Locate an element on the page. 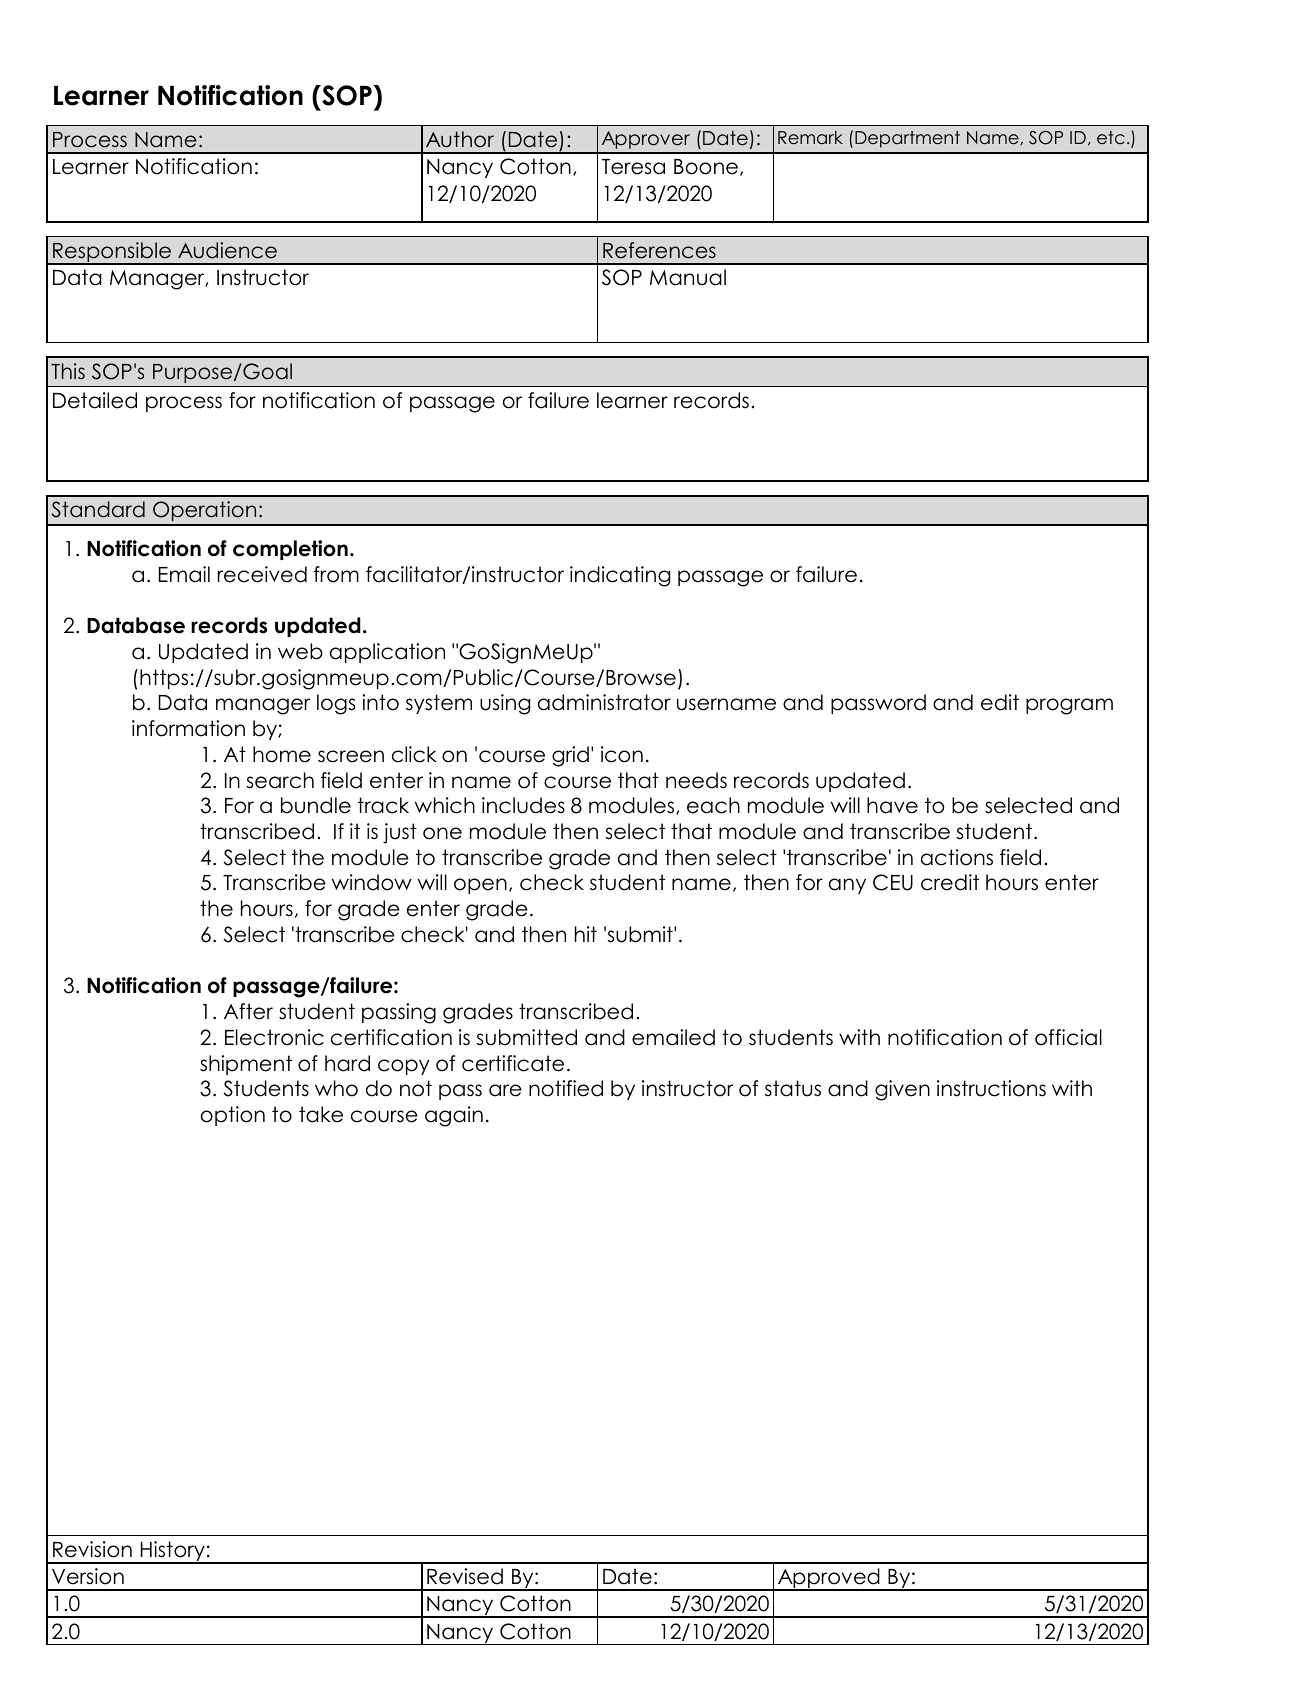 The width and height of the page is (1310, 1696). actions is located at coordinates (957, 857).
